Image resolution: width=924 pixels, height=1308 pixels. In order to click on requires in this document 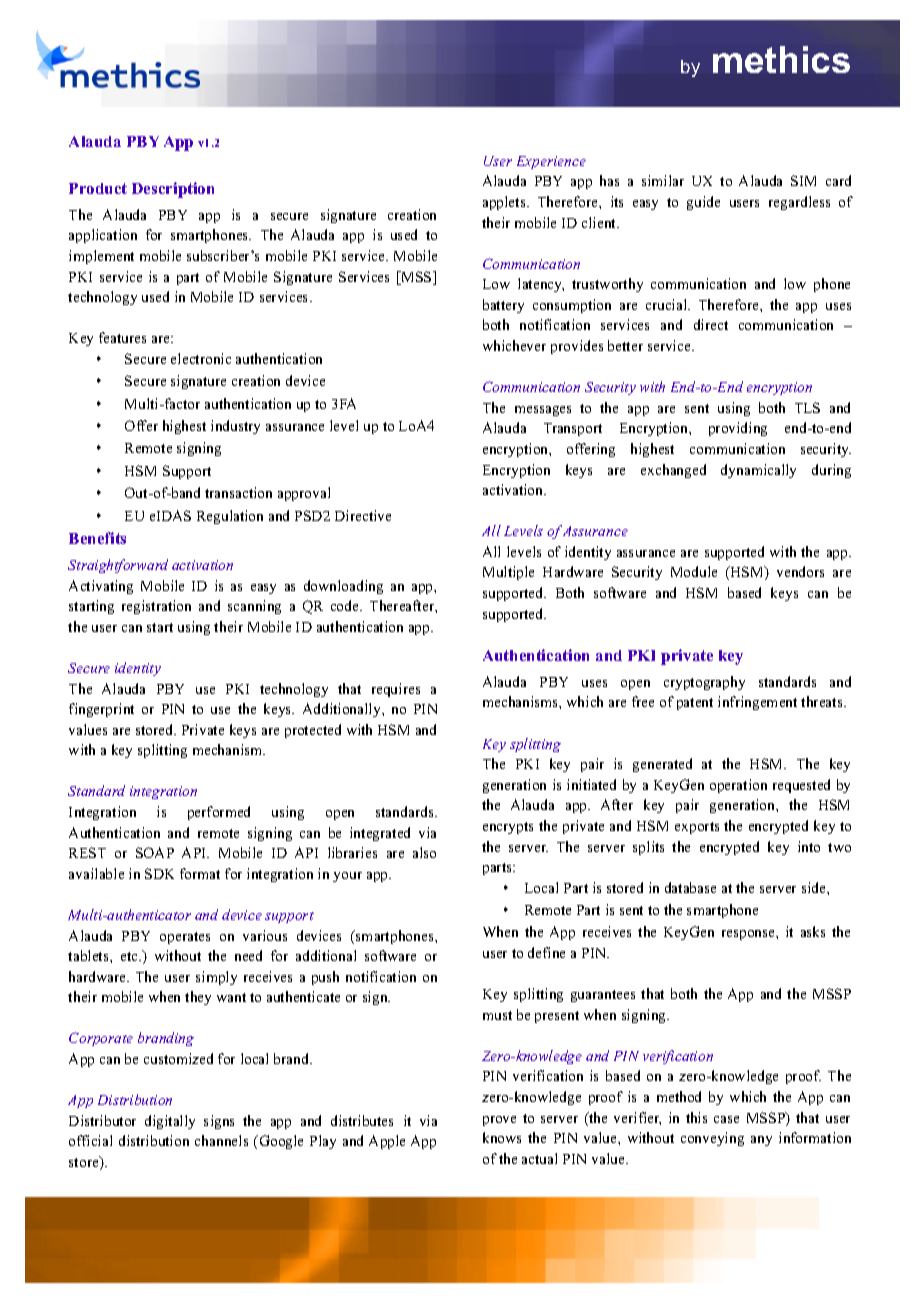, I will do `click(396, 690)`.
